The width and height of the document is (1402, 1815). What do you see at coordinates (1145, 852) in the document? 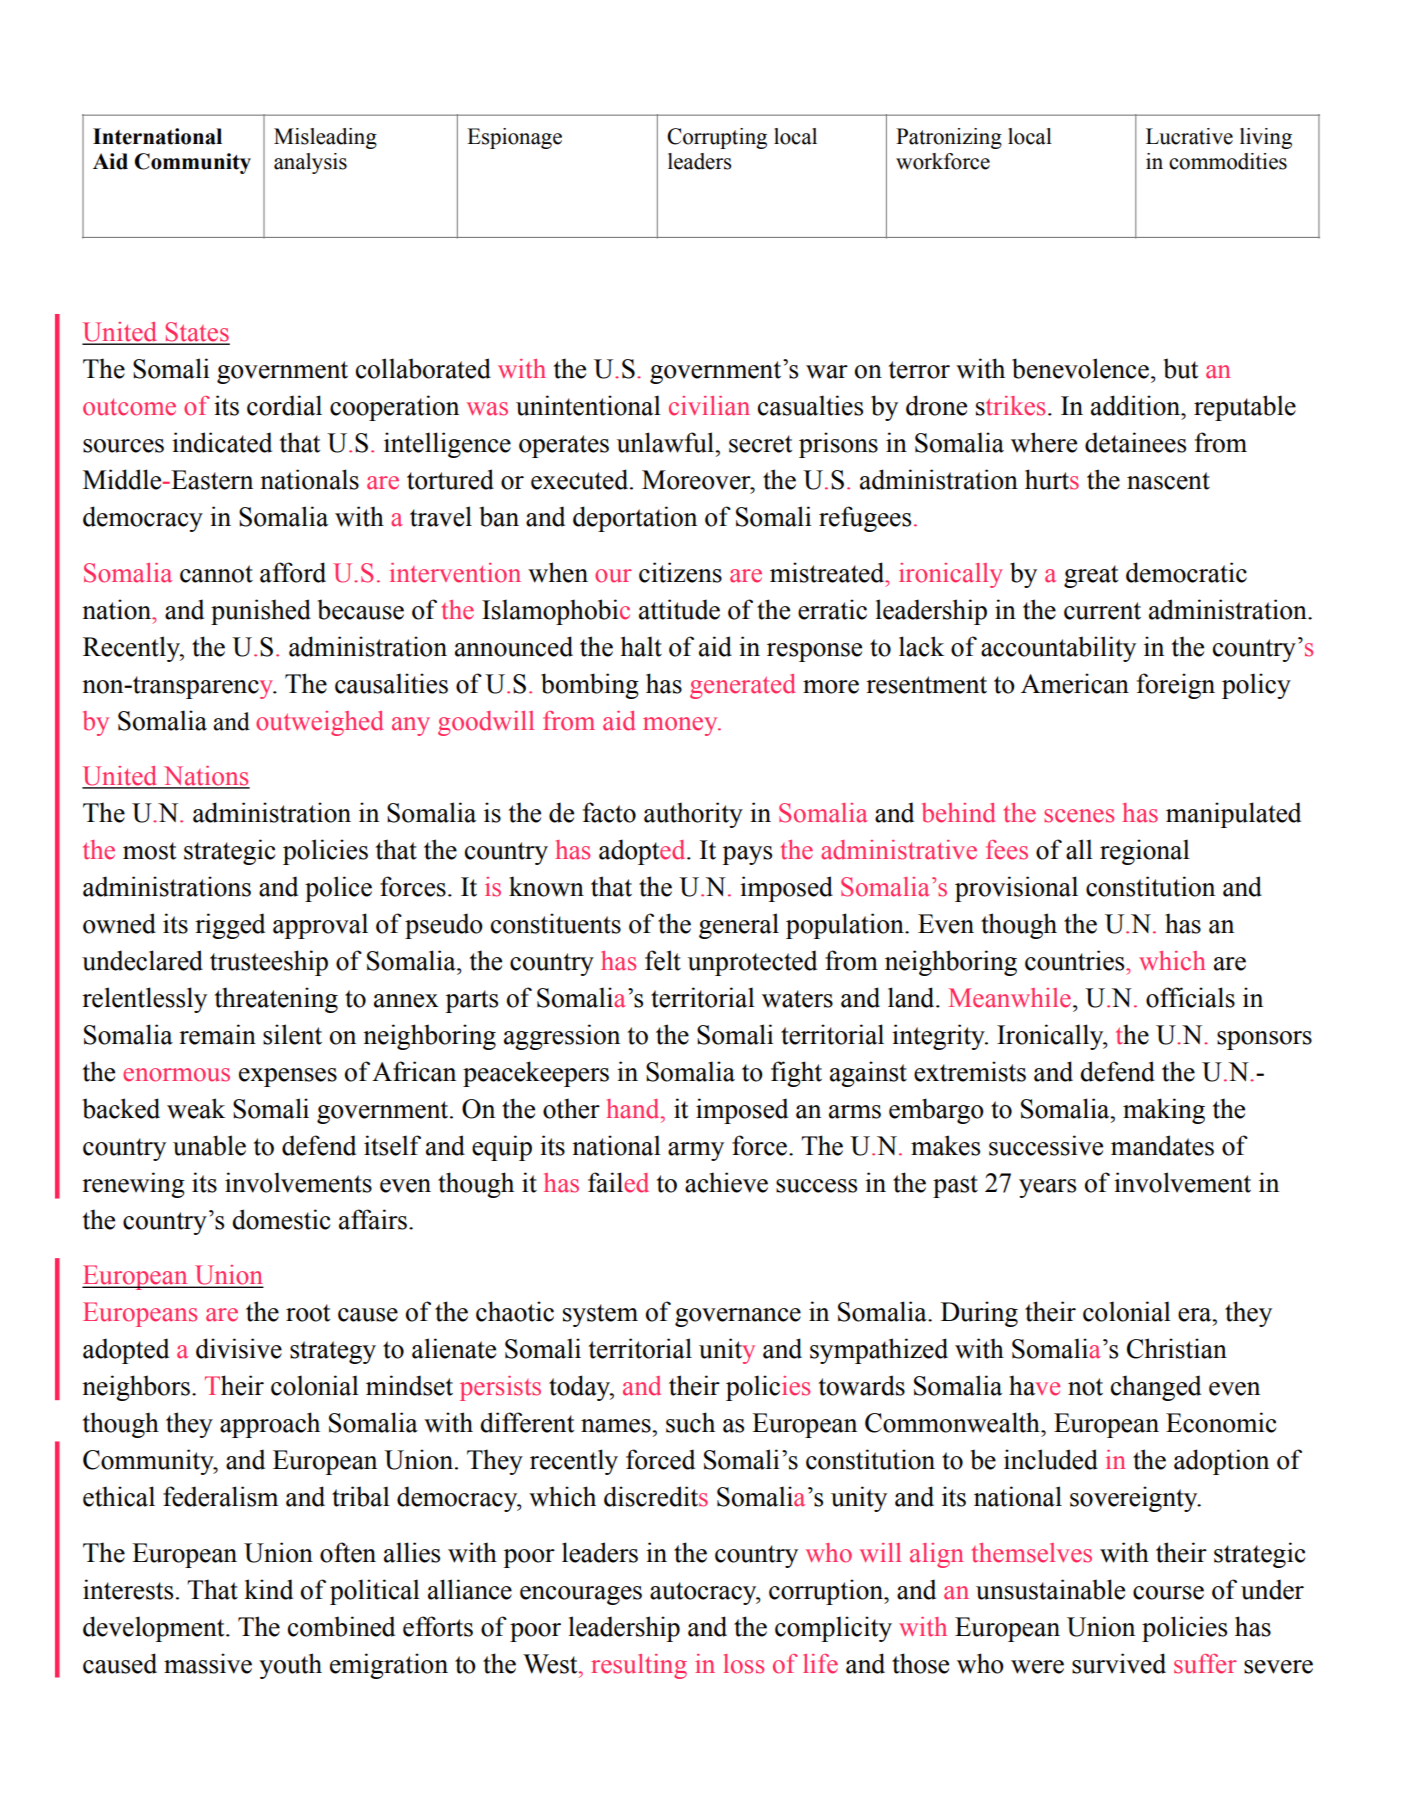
I see `regional` at bounding box center [1145, 852].
